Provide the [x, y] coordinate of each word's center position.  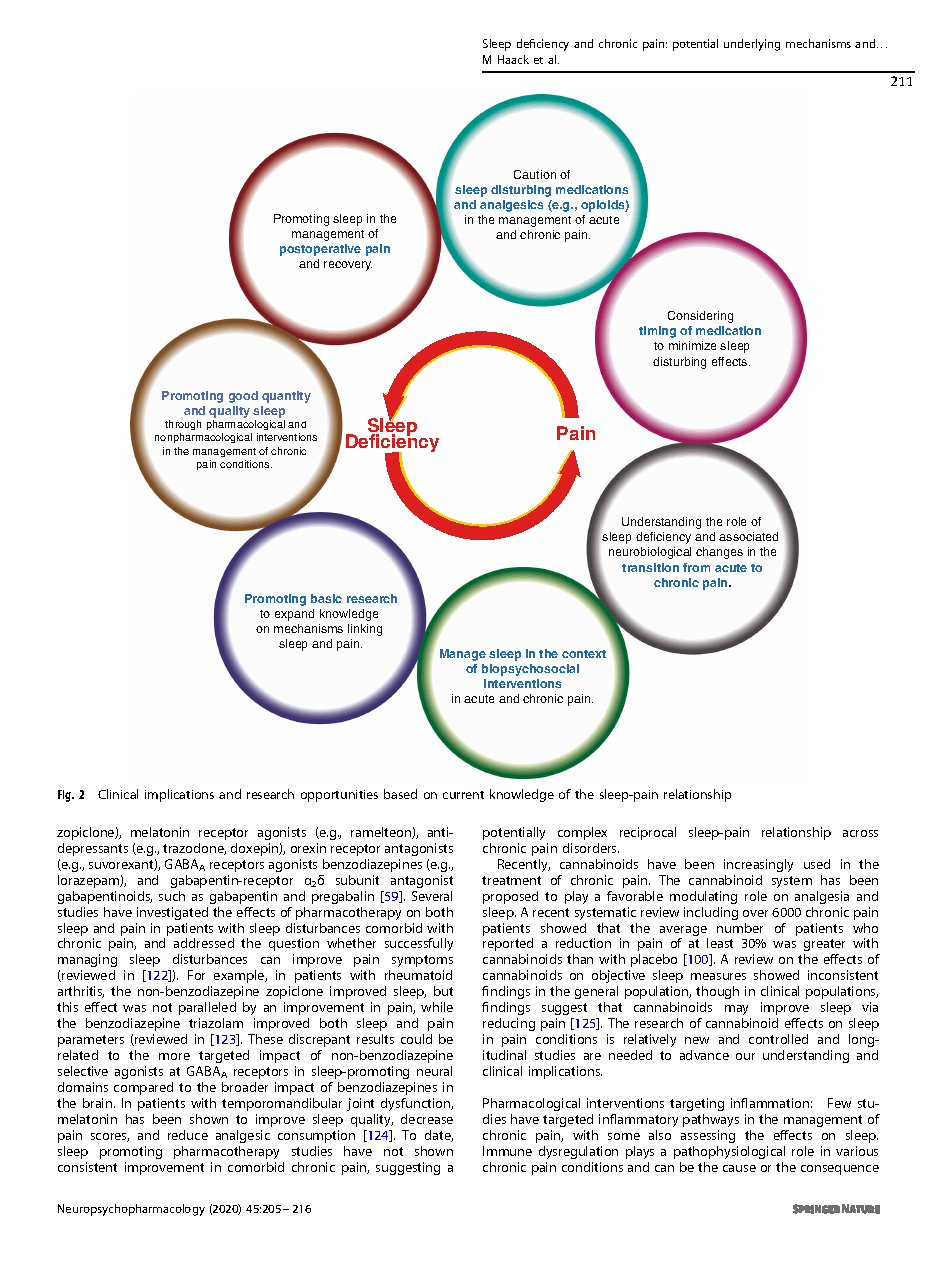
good [243, 397]
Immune [507, 1151]
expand [294, 615]
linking [365, 630]
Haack [513, 59]
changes [719, 553]
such [172, 896]
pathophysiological [729, 1152]
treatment [511, 880]
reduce [188, 1135]
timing [657, 332]
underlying [752, 45]
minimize [692, 345]
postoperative [320, 250]
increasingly [758, 865]
